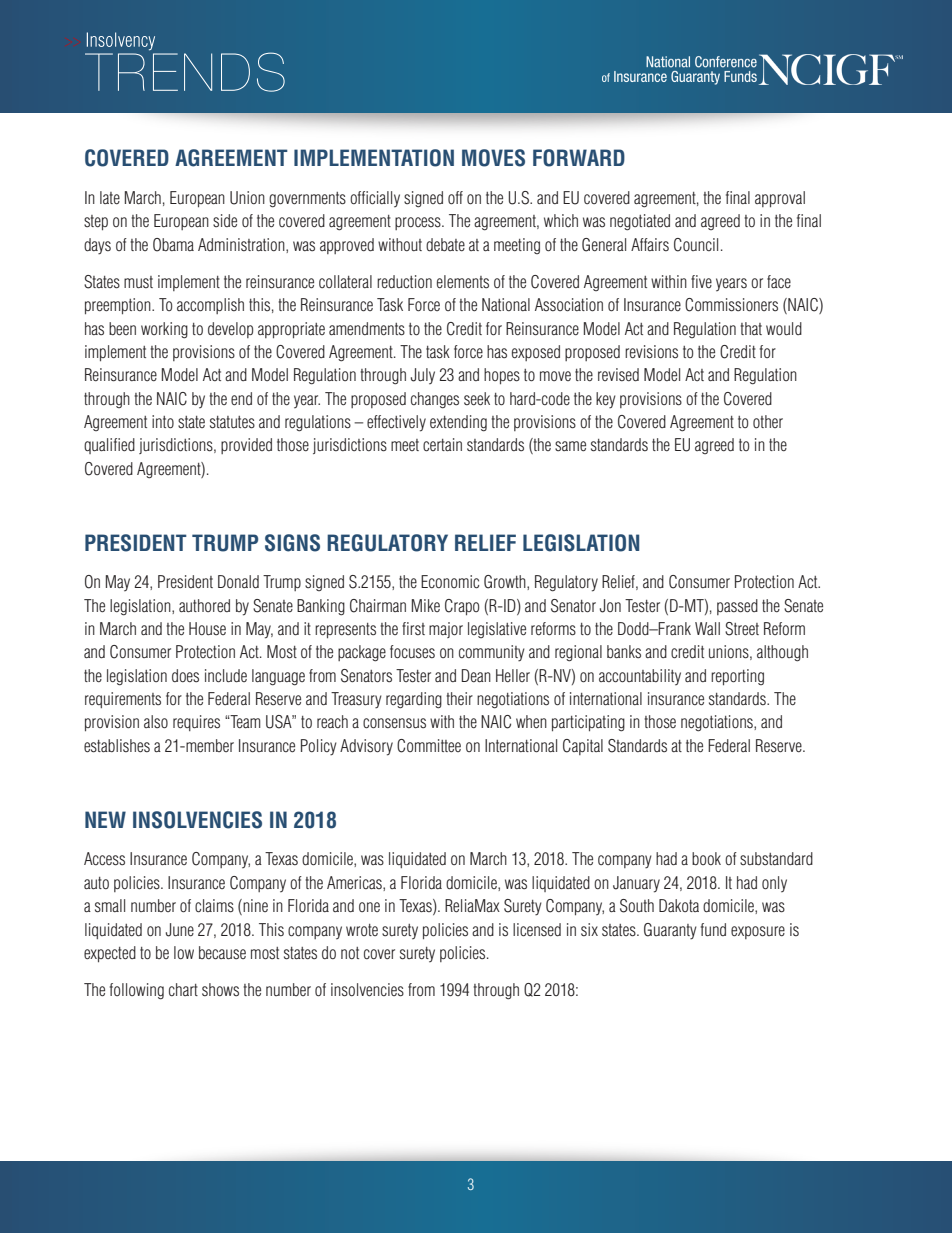 The image size is (952, 1233). Describe the element at coordinates (173, 245) in the screenshot. I see `Obama` at that location.
